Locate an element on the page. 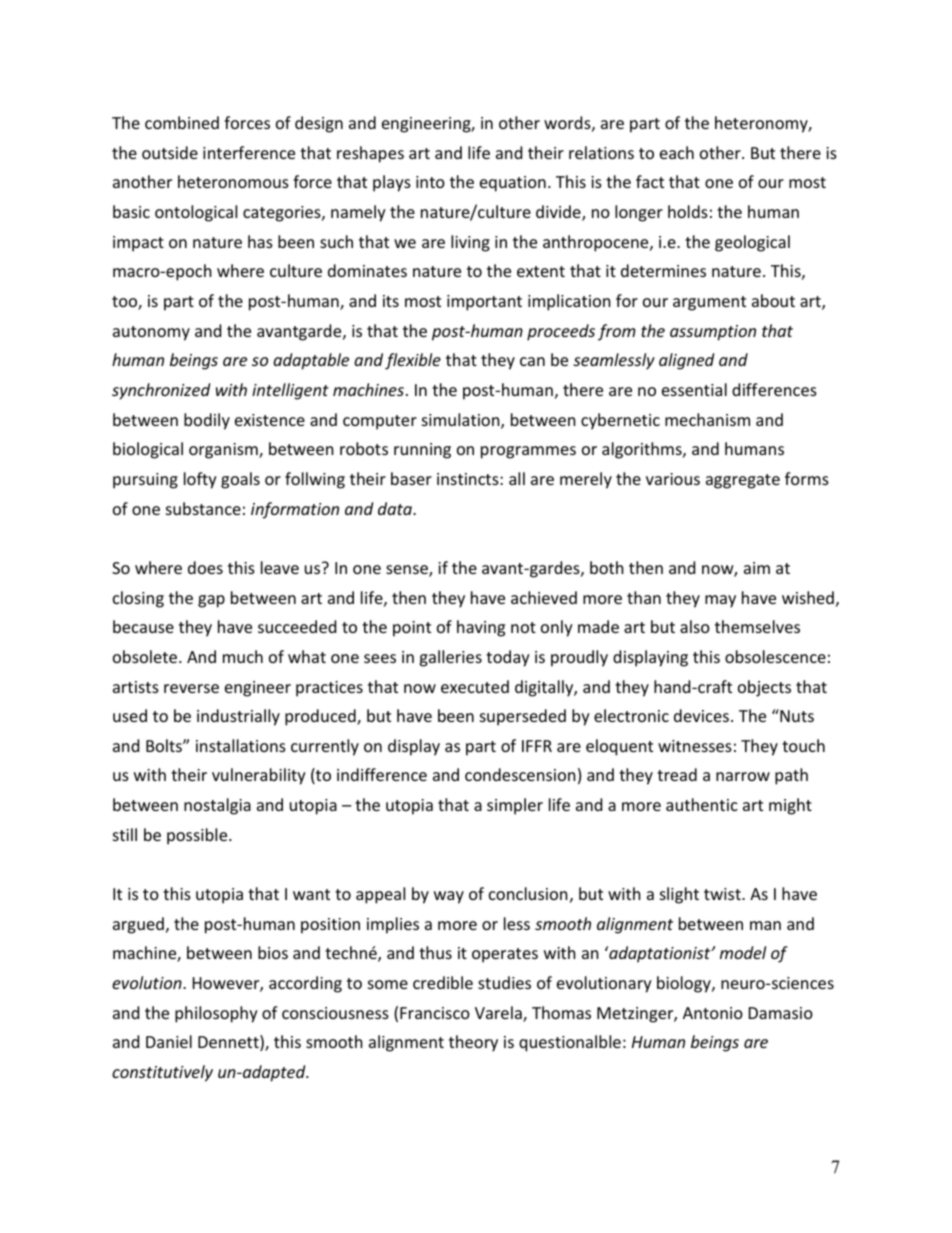 The height and width of the image is (1233, 952). outside is located at coordinates (170, 152).
